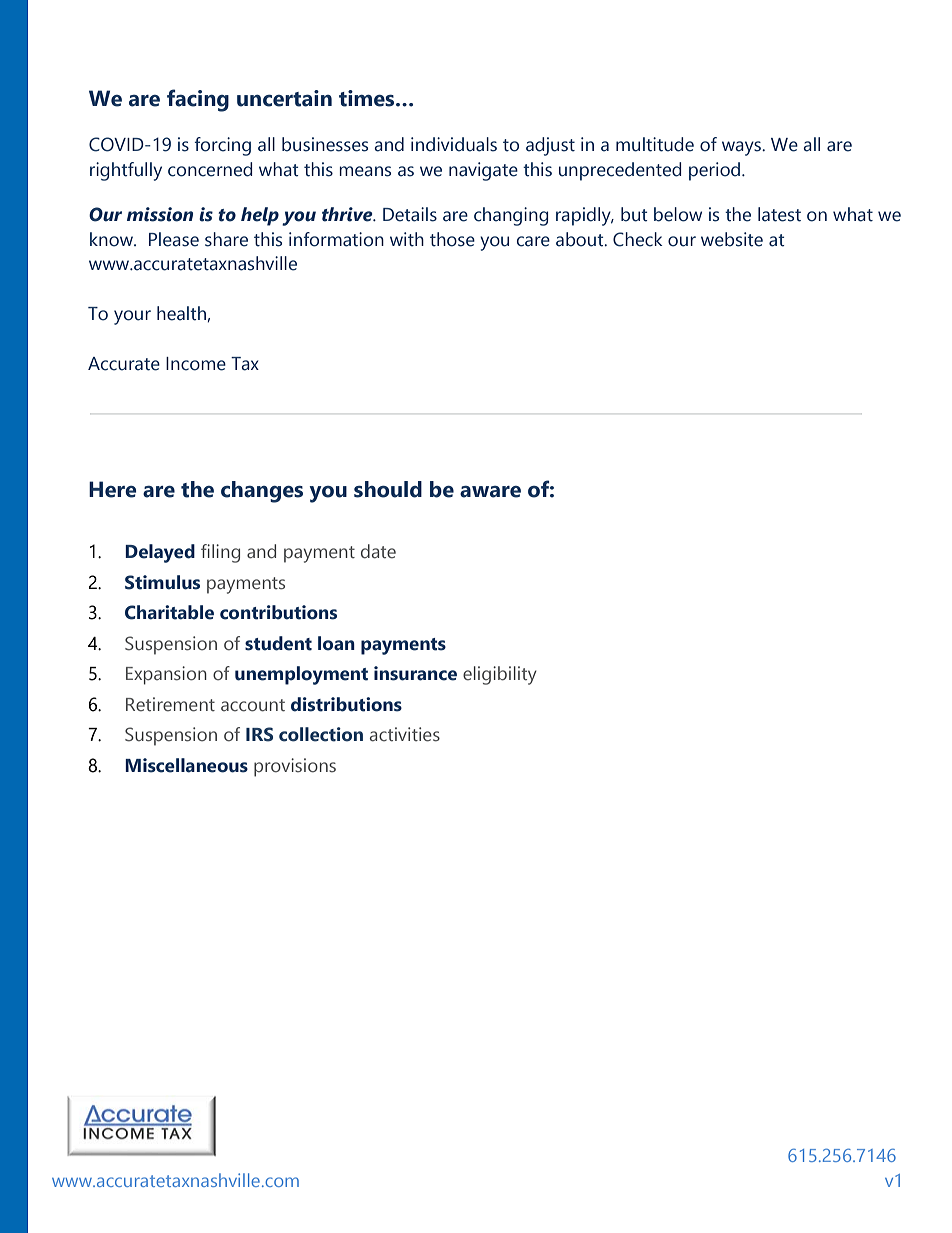 The image size is (952, 1233). Describe the element at coordinates (454, 144) in the screenshot. I see `individuals` at that location.
